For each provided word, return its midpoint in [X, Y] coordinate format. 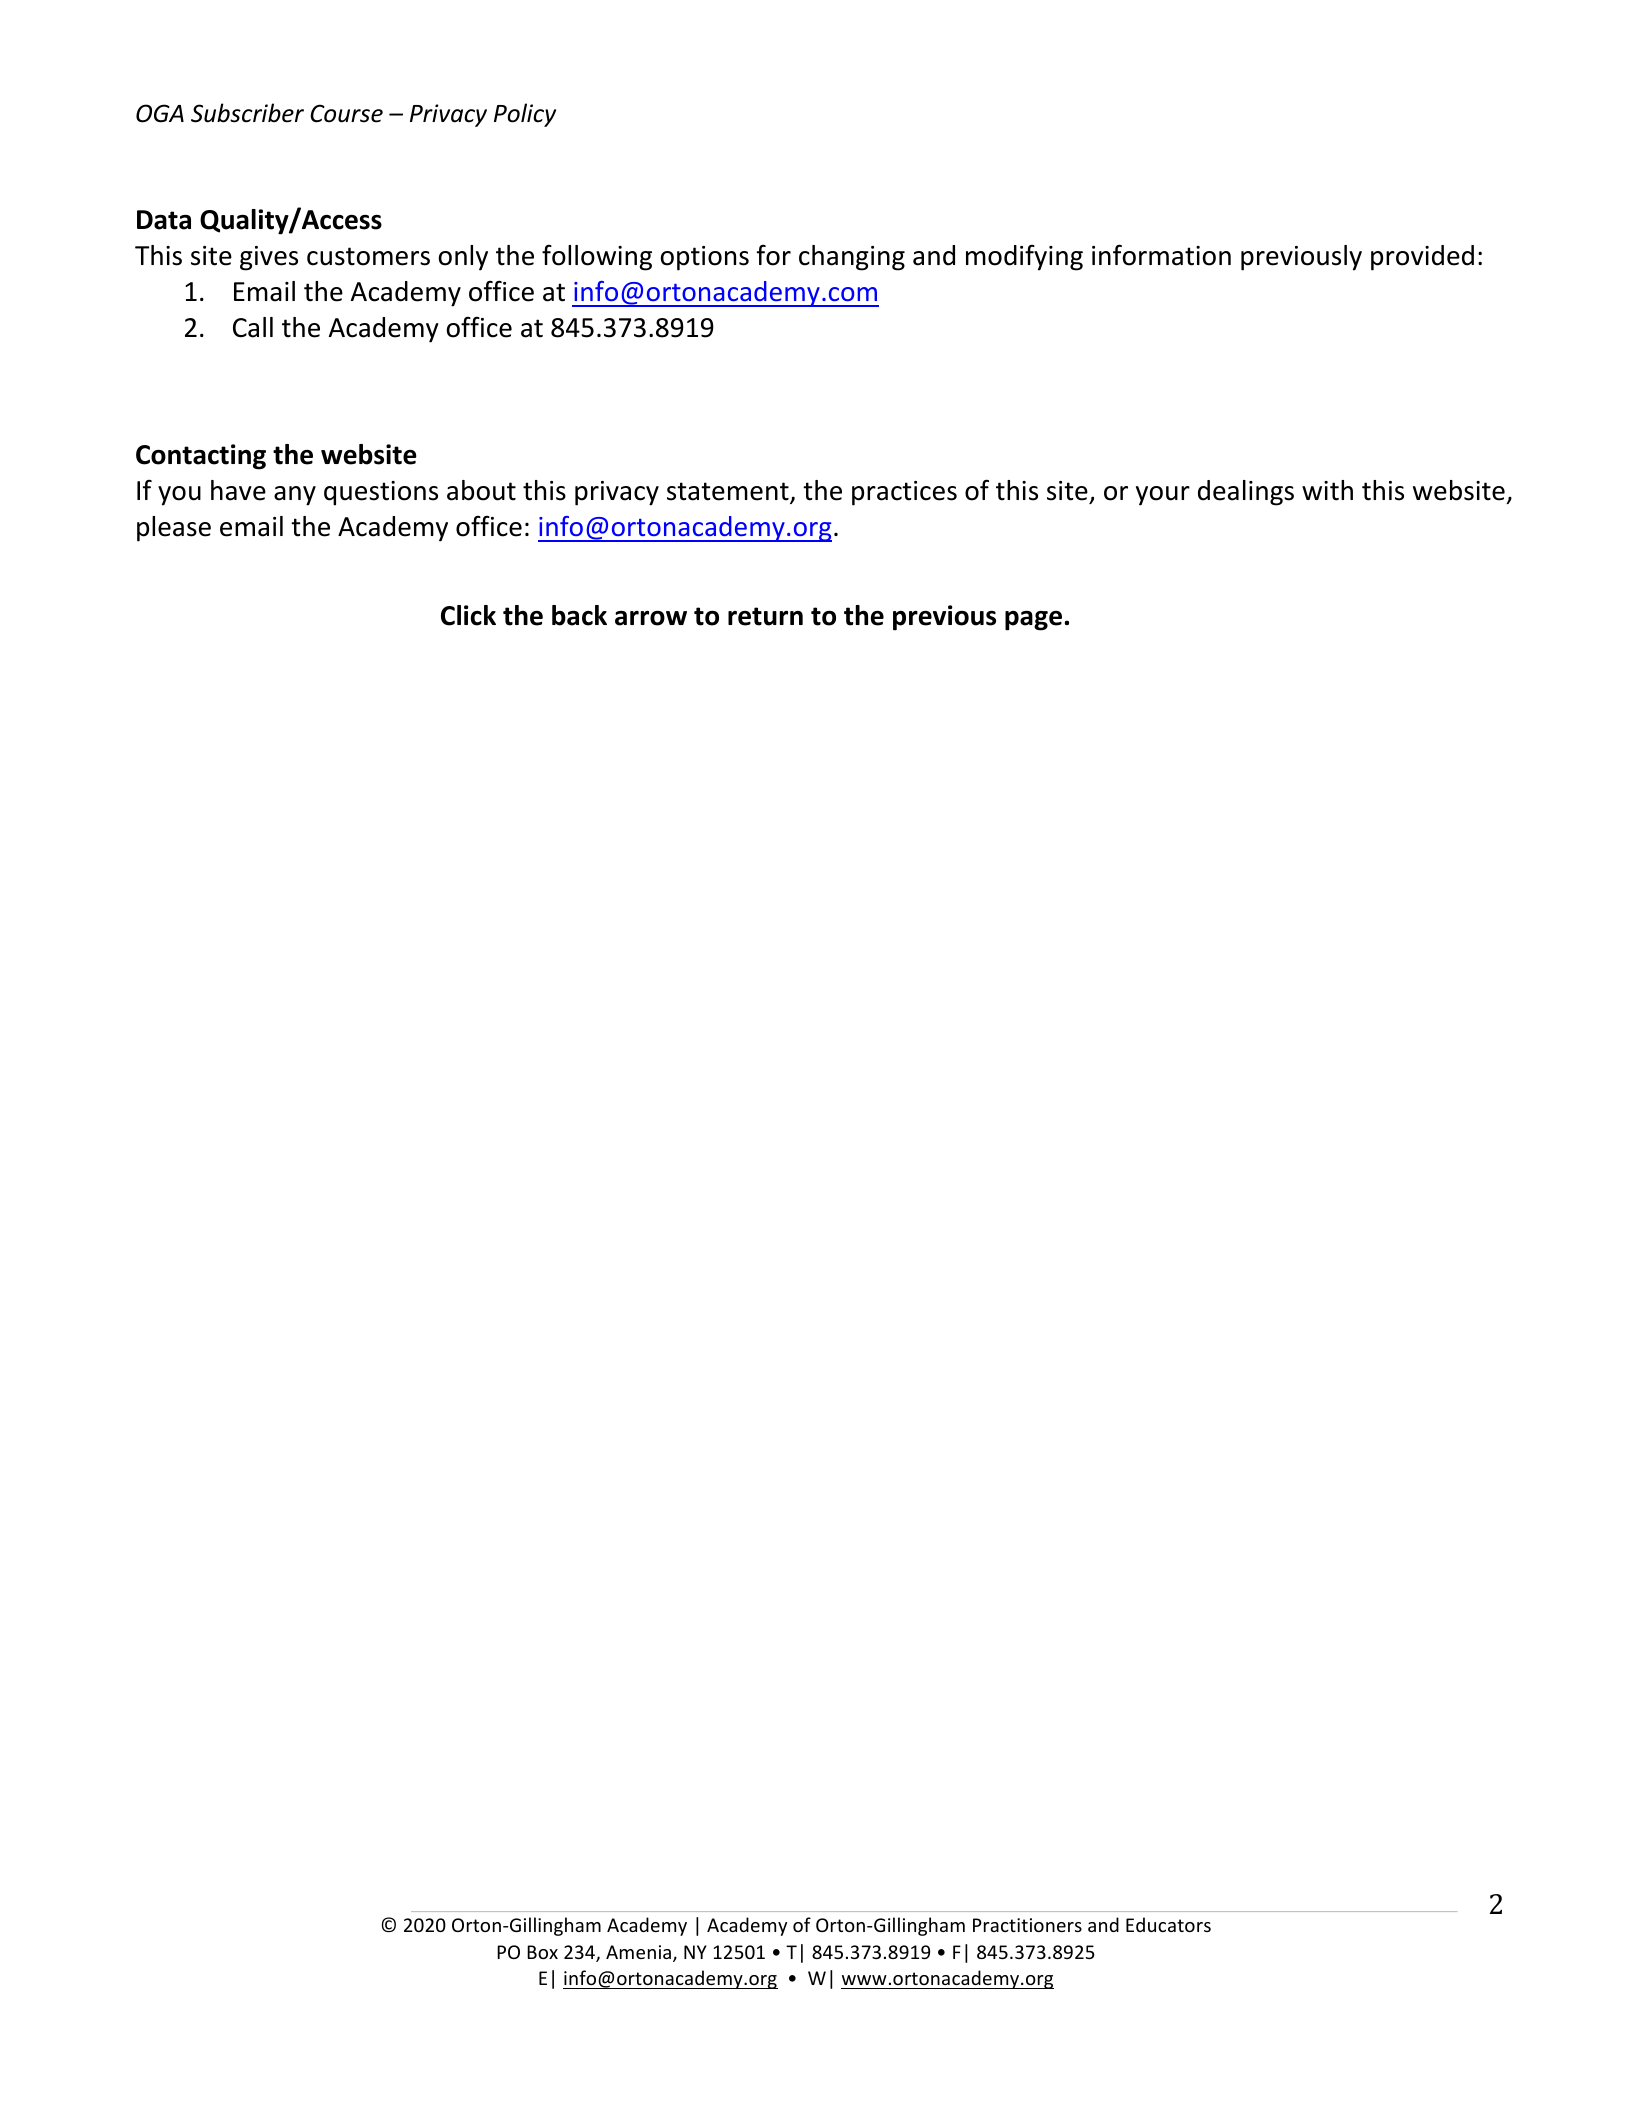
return [765, 616]
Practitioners [1027, 1925]
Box [542, 1952]
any [295, 496]
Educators [1168, 1924]
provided [1422, 258]
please [174, 529]
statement [729, 493]
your [1163, 496]
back [579, 615]
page [1033, 621]
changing [852, 258]
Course [346, 113]
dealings [1246, 493]
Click [468, 615]
